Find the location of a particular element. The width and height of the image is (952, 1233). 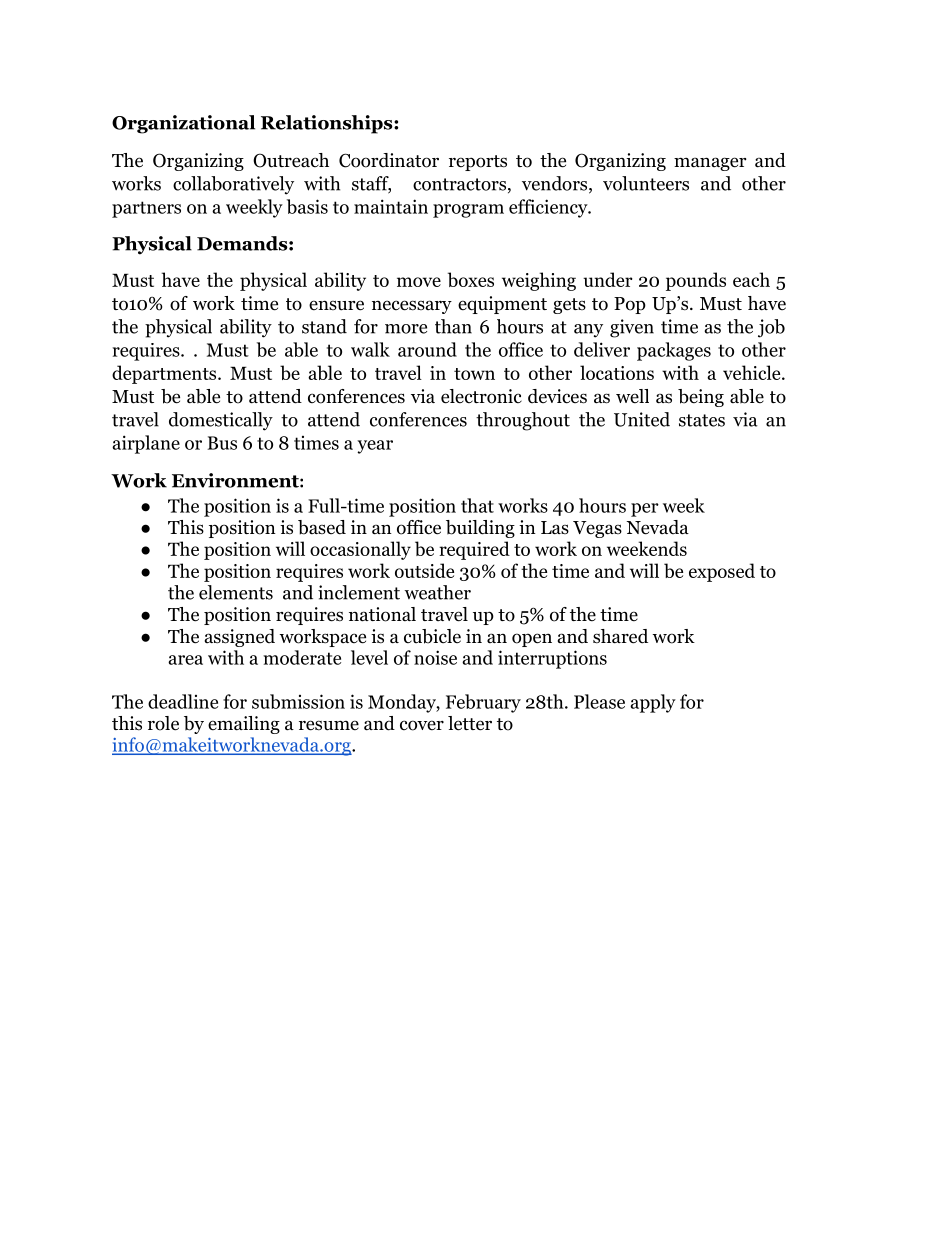

boxes is located at coordinates (471, 279).
